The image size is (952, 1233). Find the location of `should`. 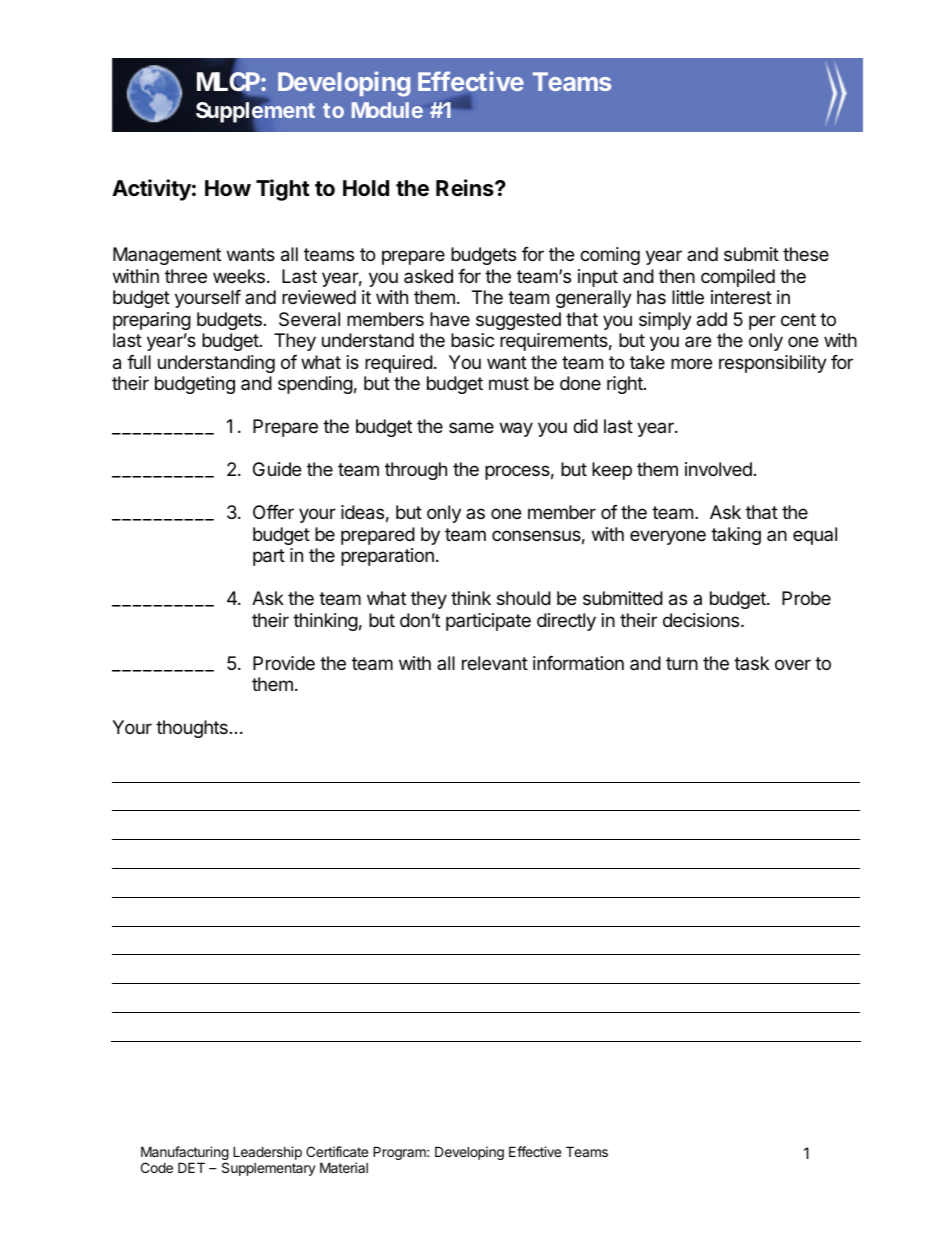

should is located at coordinates (524, 598).
